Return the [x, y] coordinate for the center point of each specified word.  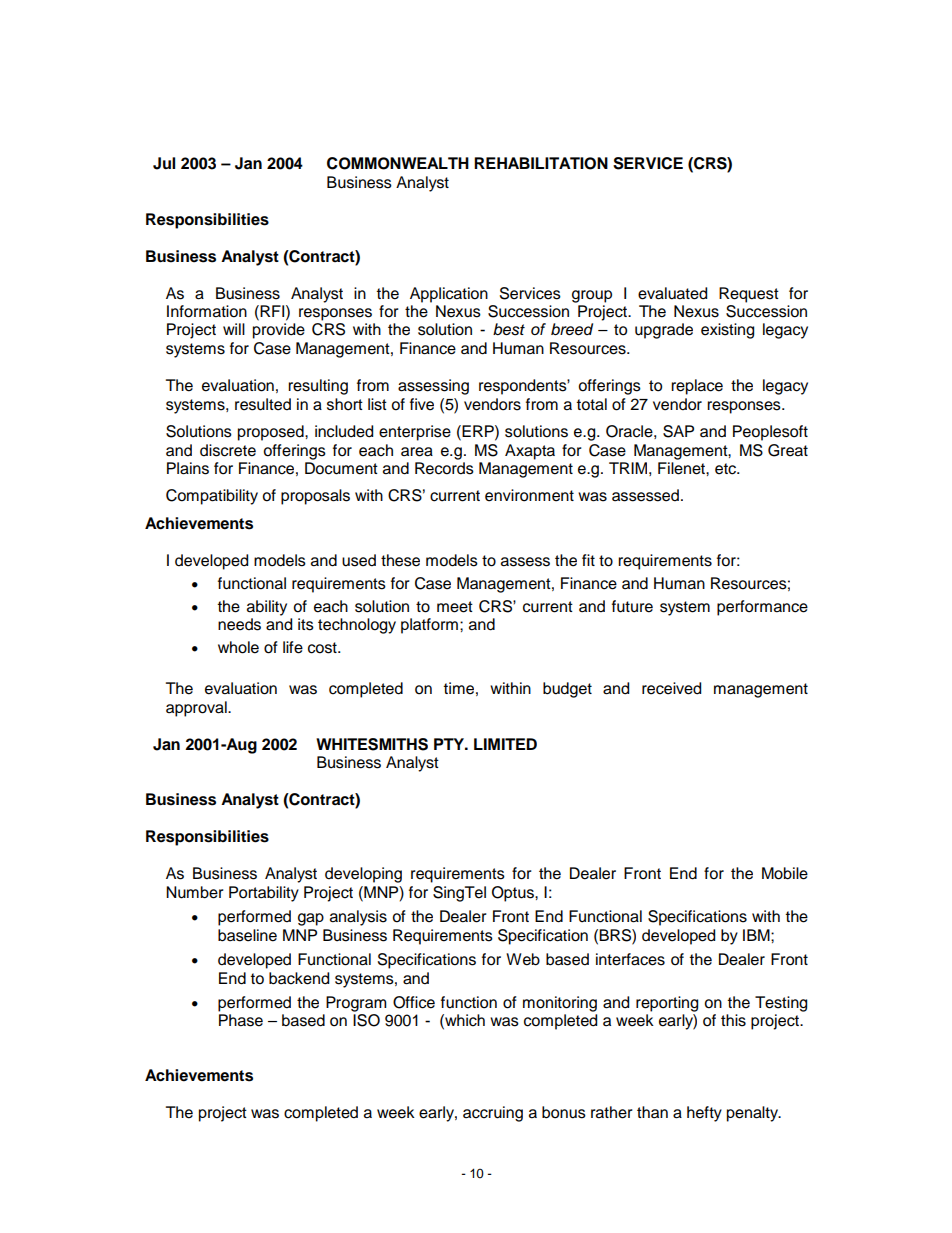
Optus [514, 894]
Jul [164, 163]
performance [762, 608]
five [422, 404]
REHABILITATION [541, 163]
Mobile [785, 873]
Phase [241, 1020]
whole [238, 647]
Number [195, 892]
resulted [263, 404]
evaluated [672, 293]
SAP [678, 431]
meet [455, 607]
